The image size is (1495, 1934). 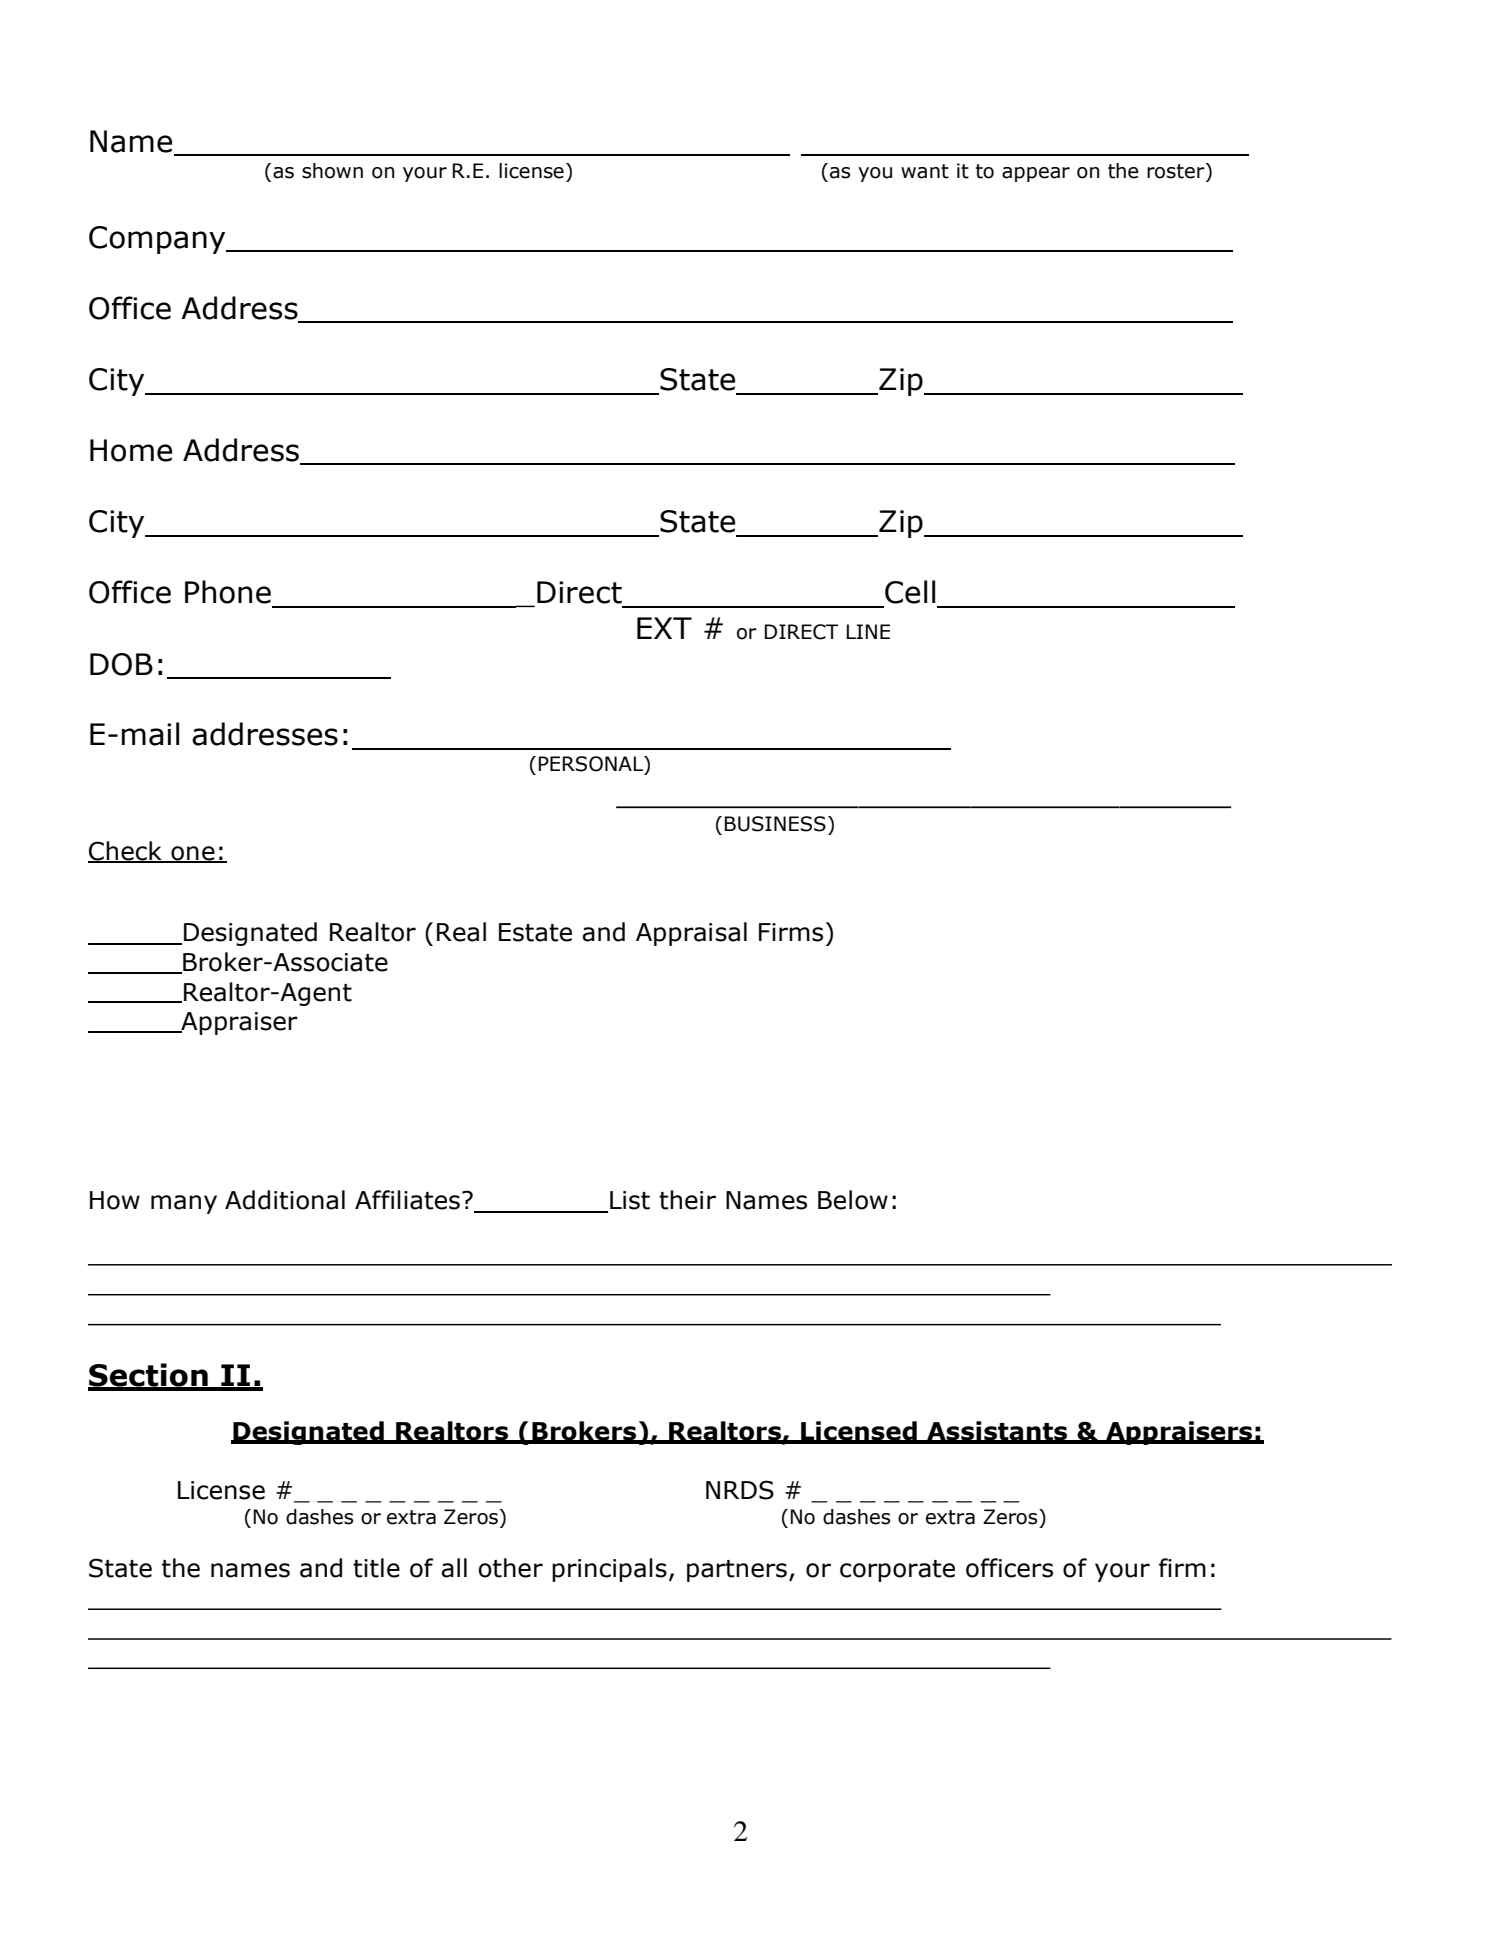 I want to click on Assistants, so click(x=997, y=1432).
